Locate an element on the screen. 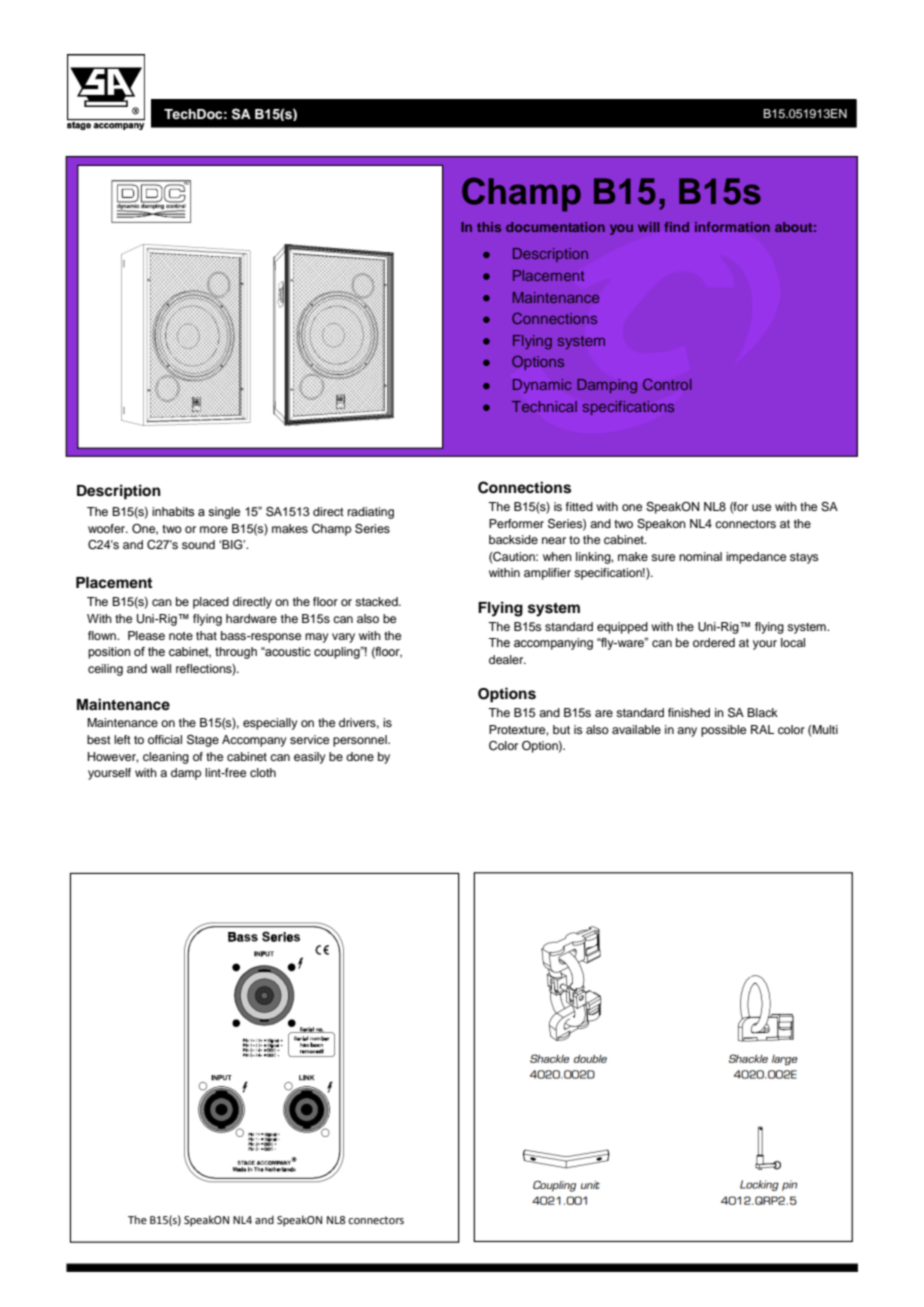 This screenshot has height=1307, width=924. done is located at coordinates (360, 756).
